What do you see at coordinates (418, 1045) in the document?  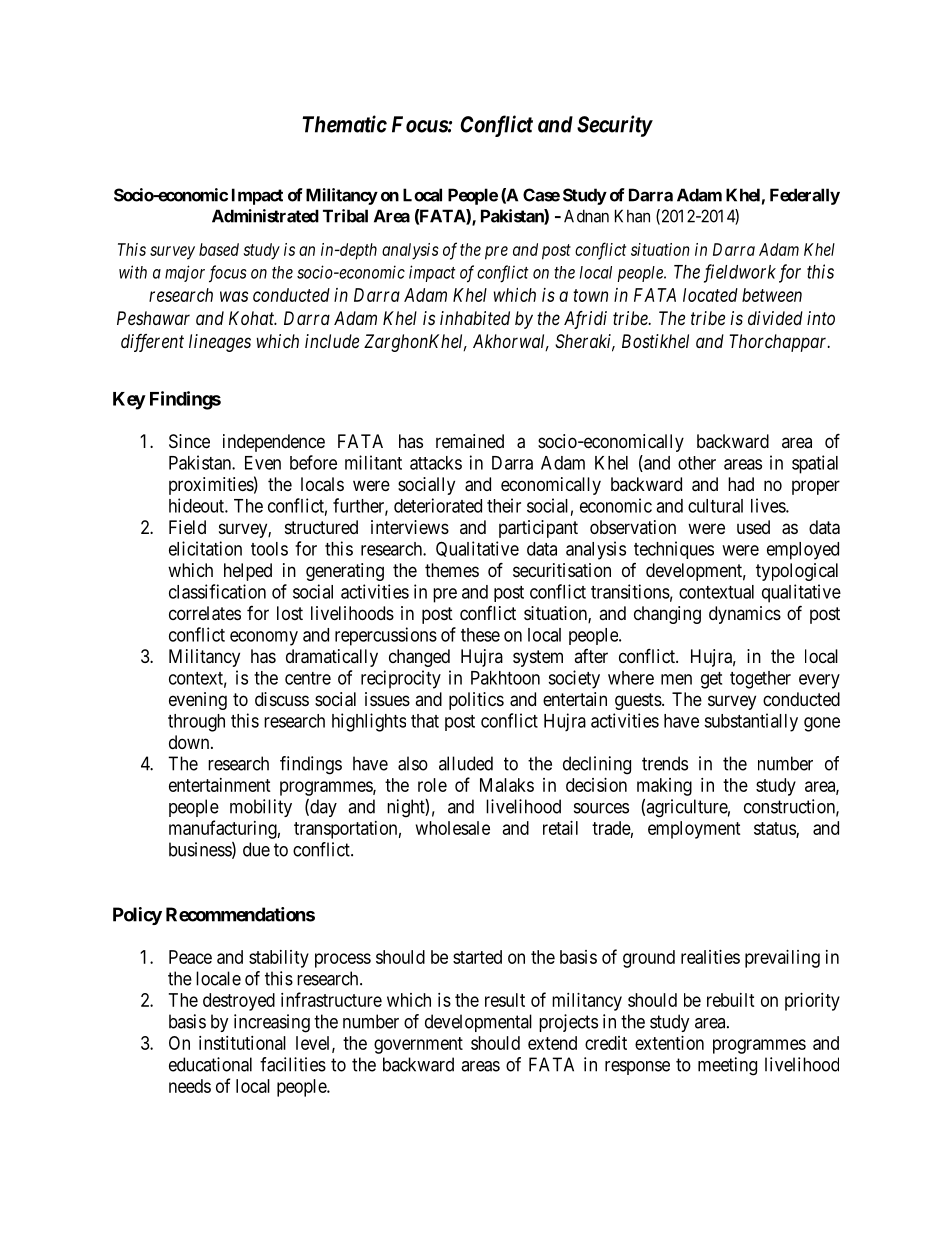 I see `government` at bounding box center [418, 1045].
